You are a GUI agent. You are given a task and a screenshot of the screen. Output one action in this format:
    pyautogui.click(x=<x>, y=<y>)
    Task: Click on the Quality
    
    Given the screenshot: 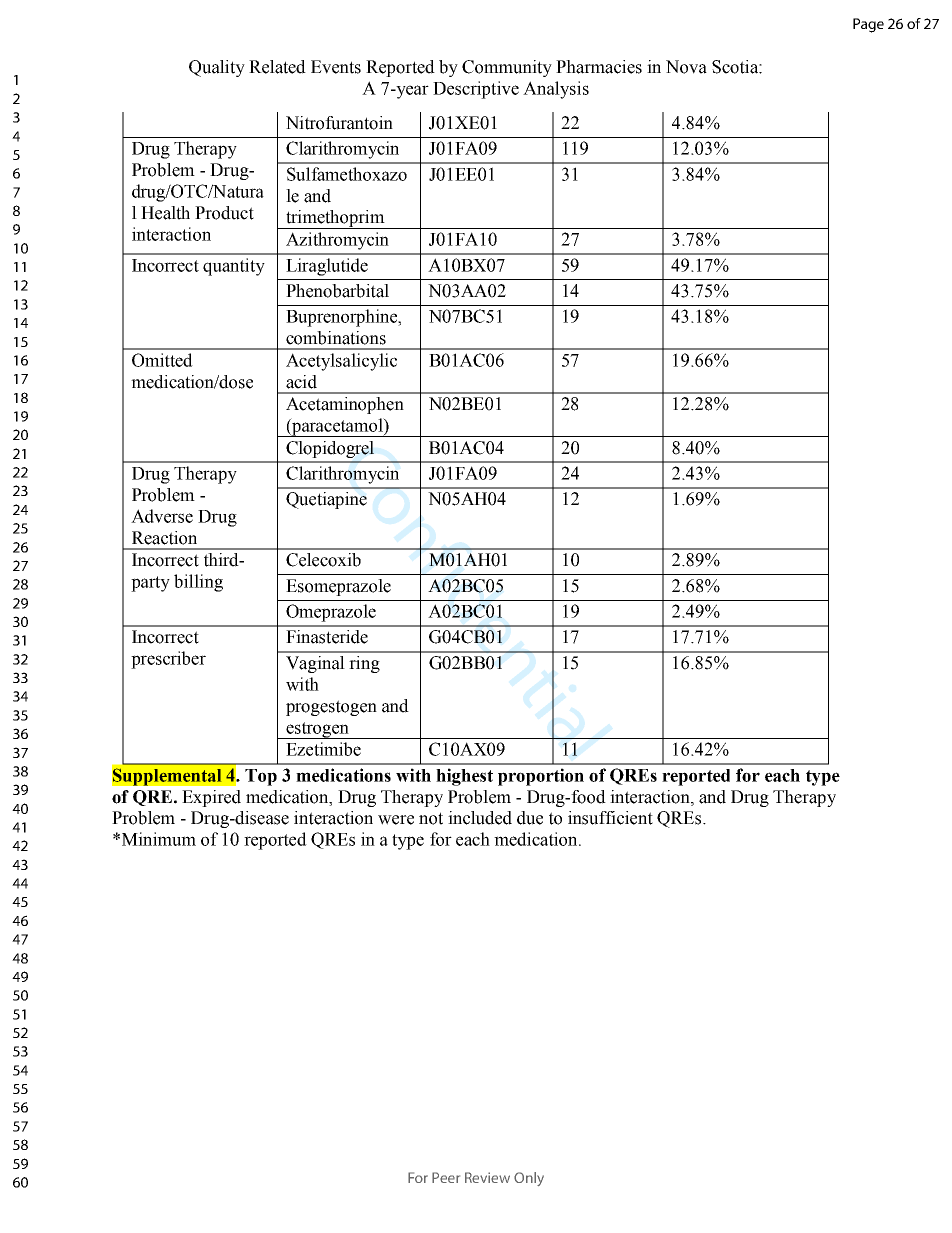 What is the action you would take?
    pyautogui.click(x=217, y=68)
